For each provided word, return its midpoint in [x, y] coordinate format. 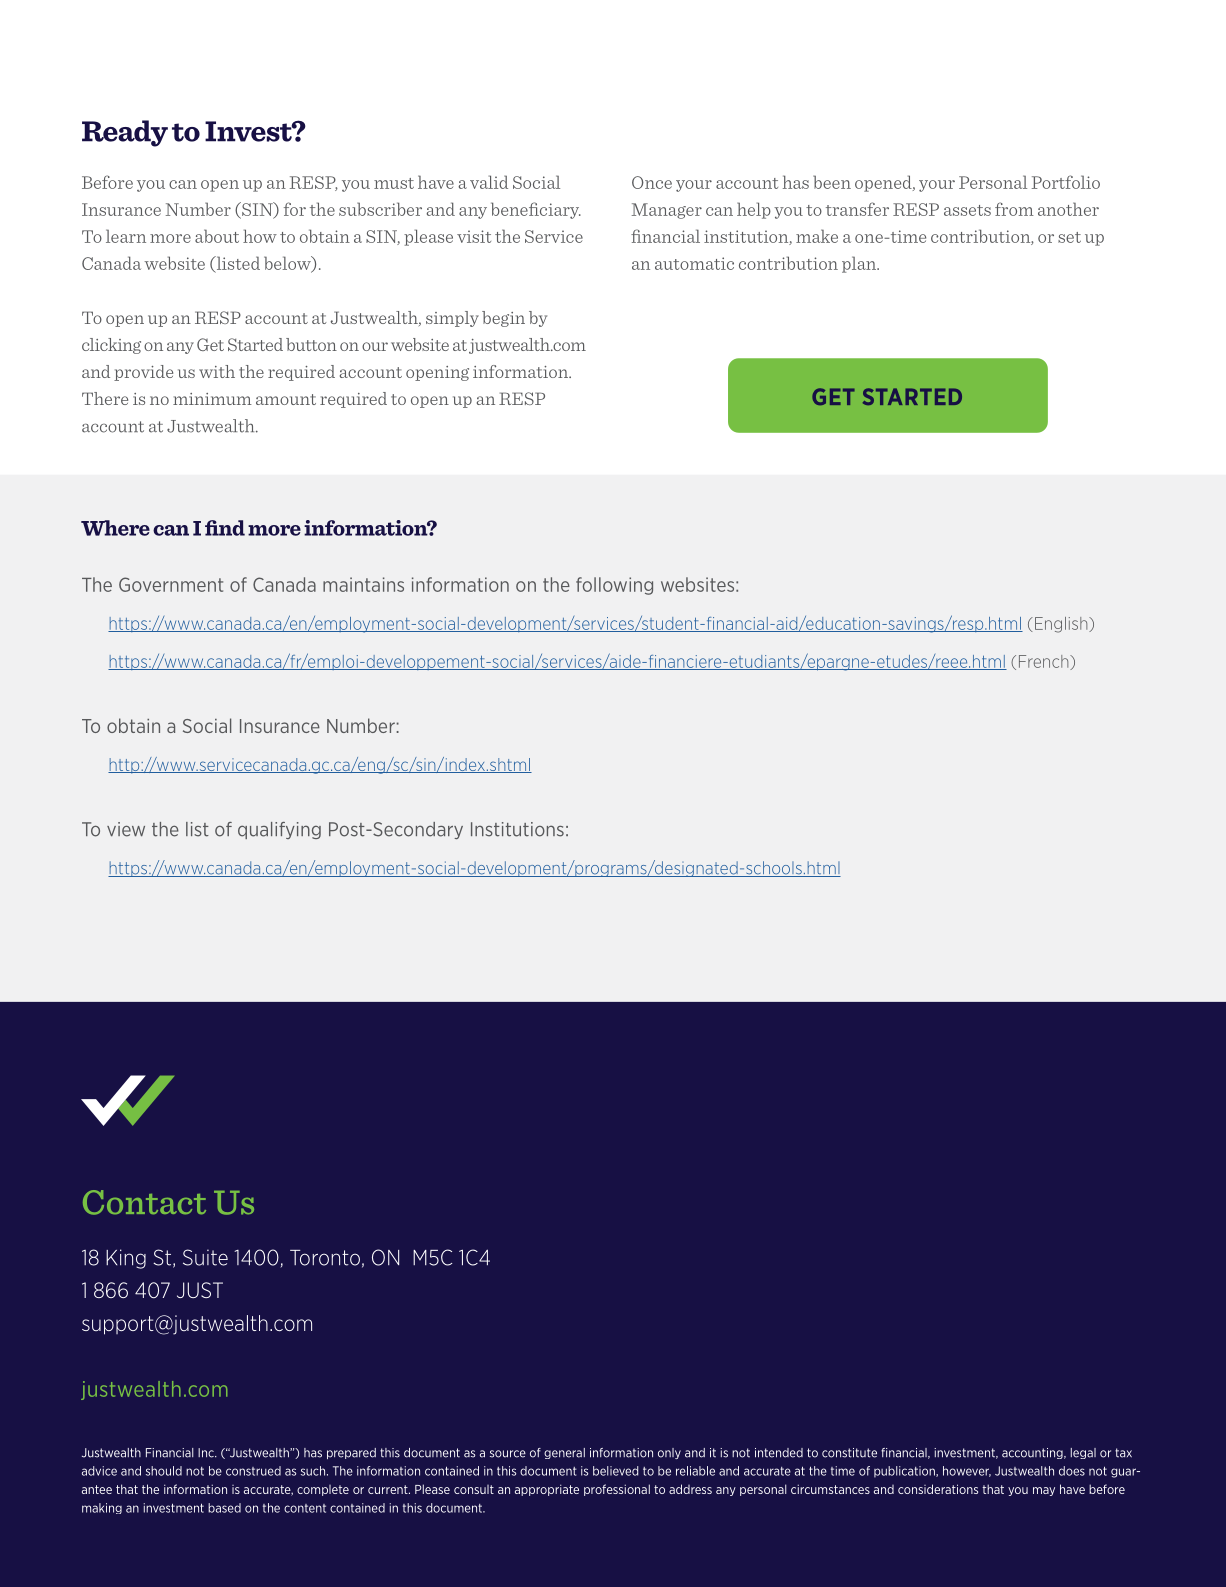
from [1014, 209]
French [1045, 662]
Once [652, 182]
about [217, 236]
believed [615, 1471]
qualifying [279, 830]
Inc [207, 1453]
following [614, 586]
